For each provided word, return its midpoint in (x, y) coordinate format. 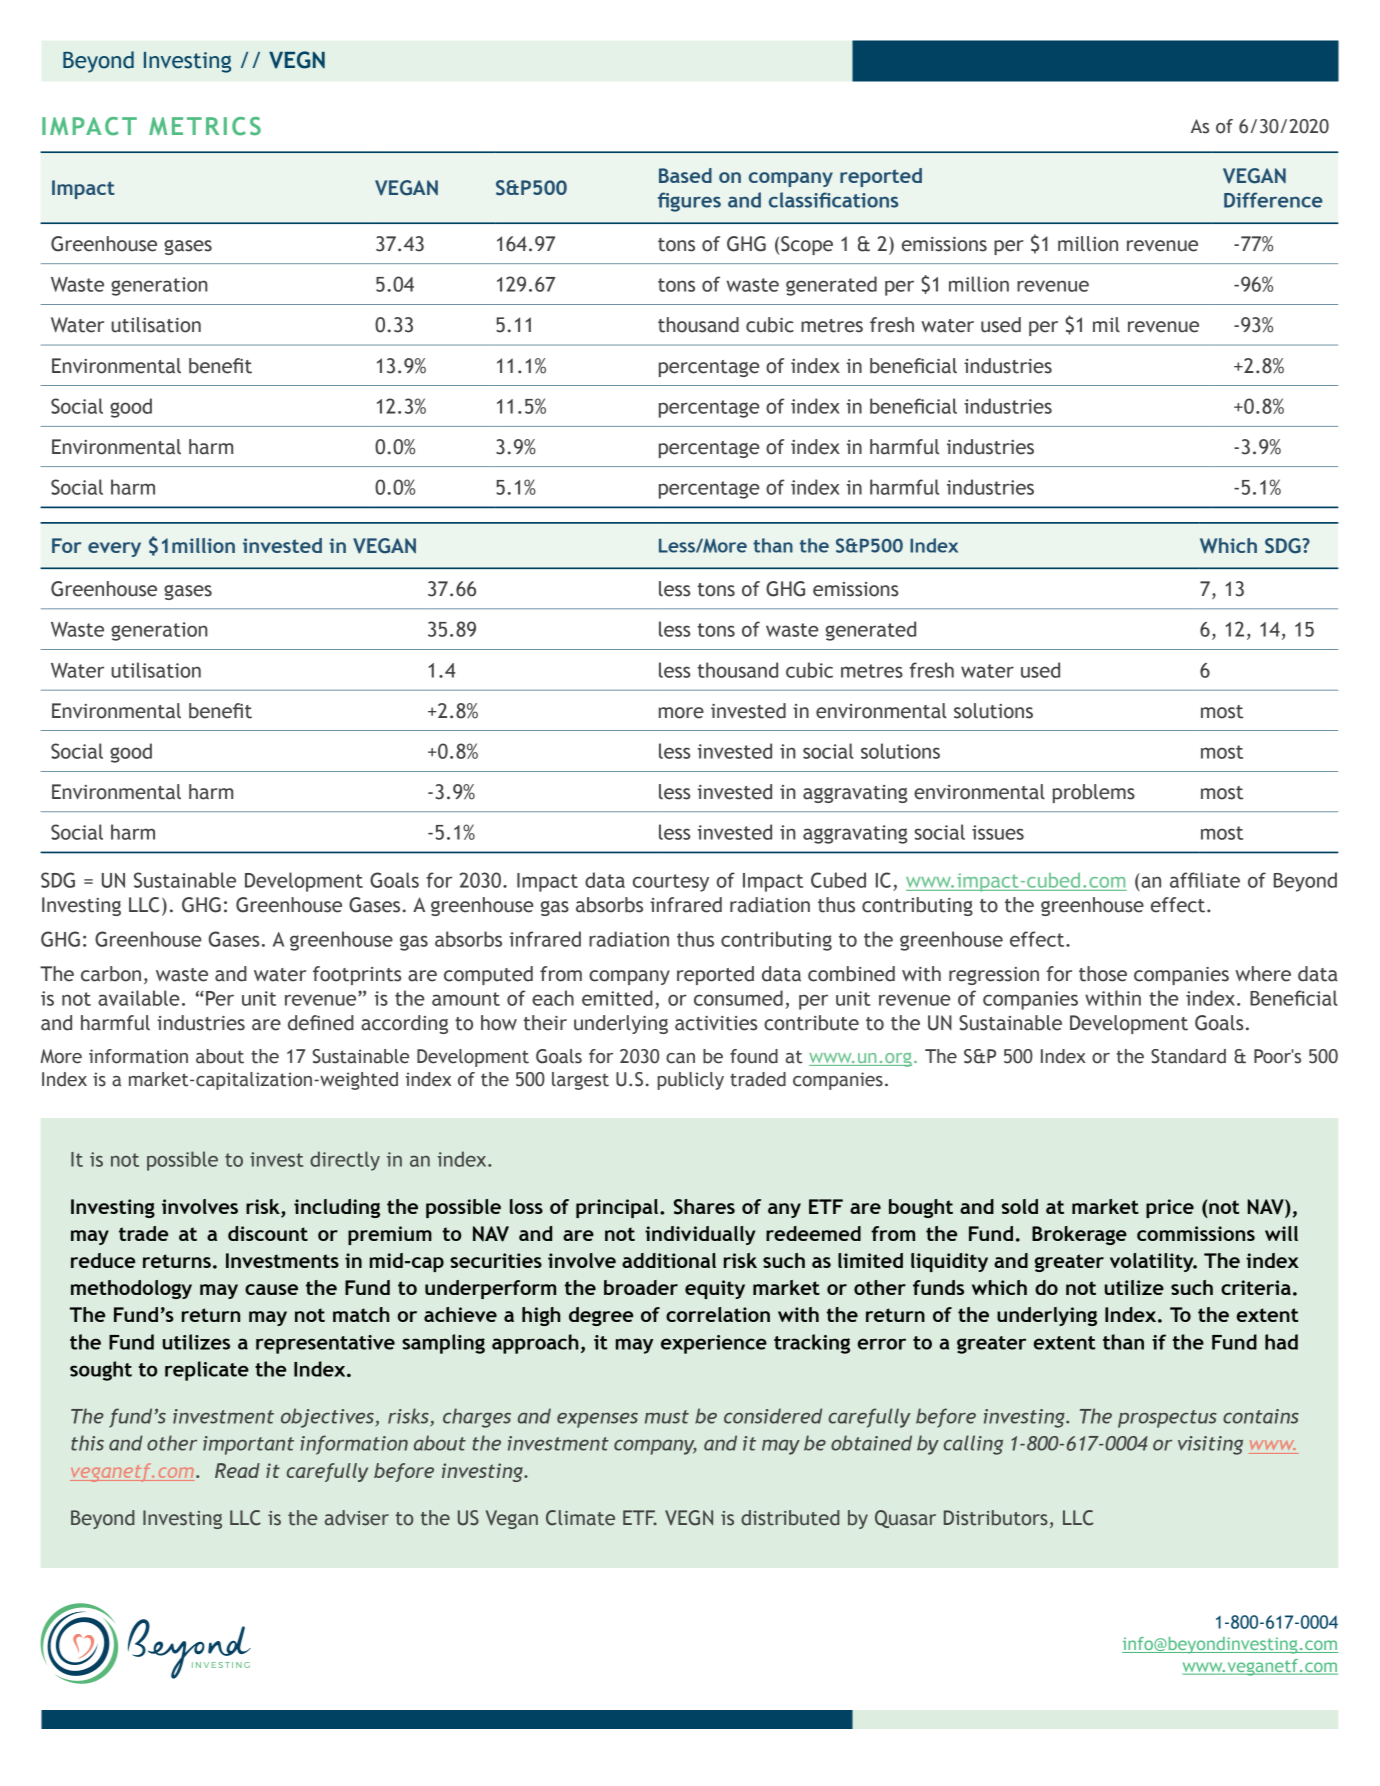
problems (1094, 793)
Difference (1273, 200)
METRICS (205, 126)
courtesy (671, 883)
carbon (111, 974)
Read (237, 1470)
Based (685, 175)
